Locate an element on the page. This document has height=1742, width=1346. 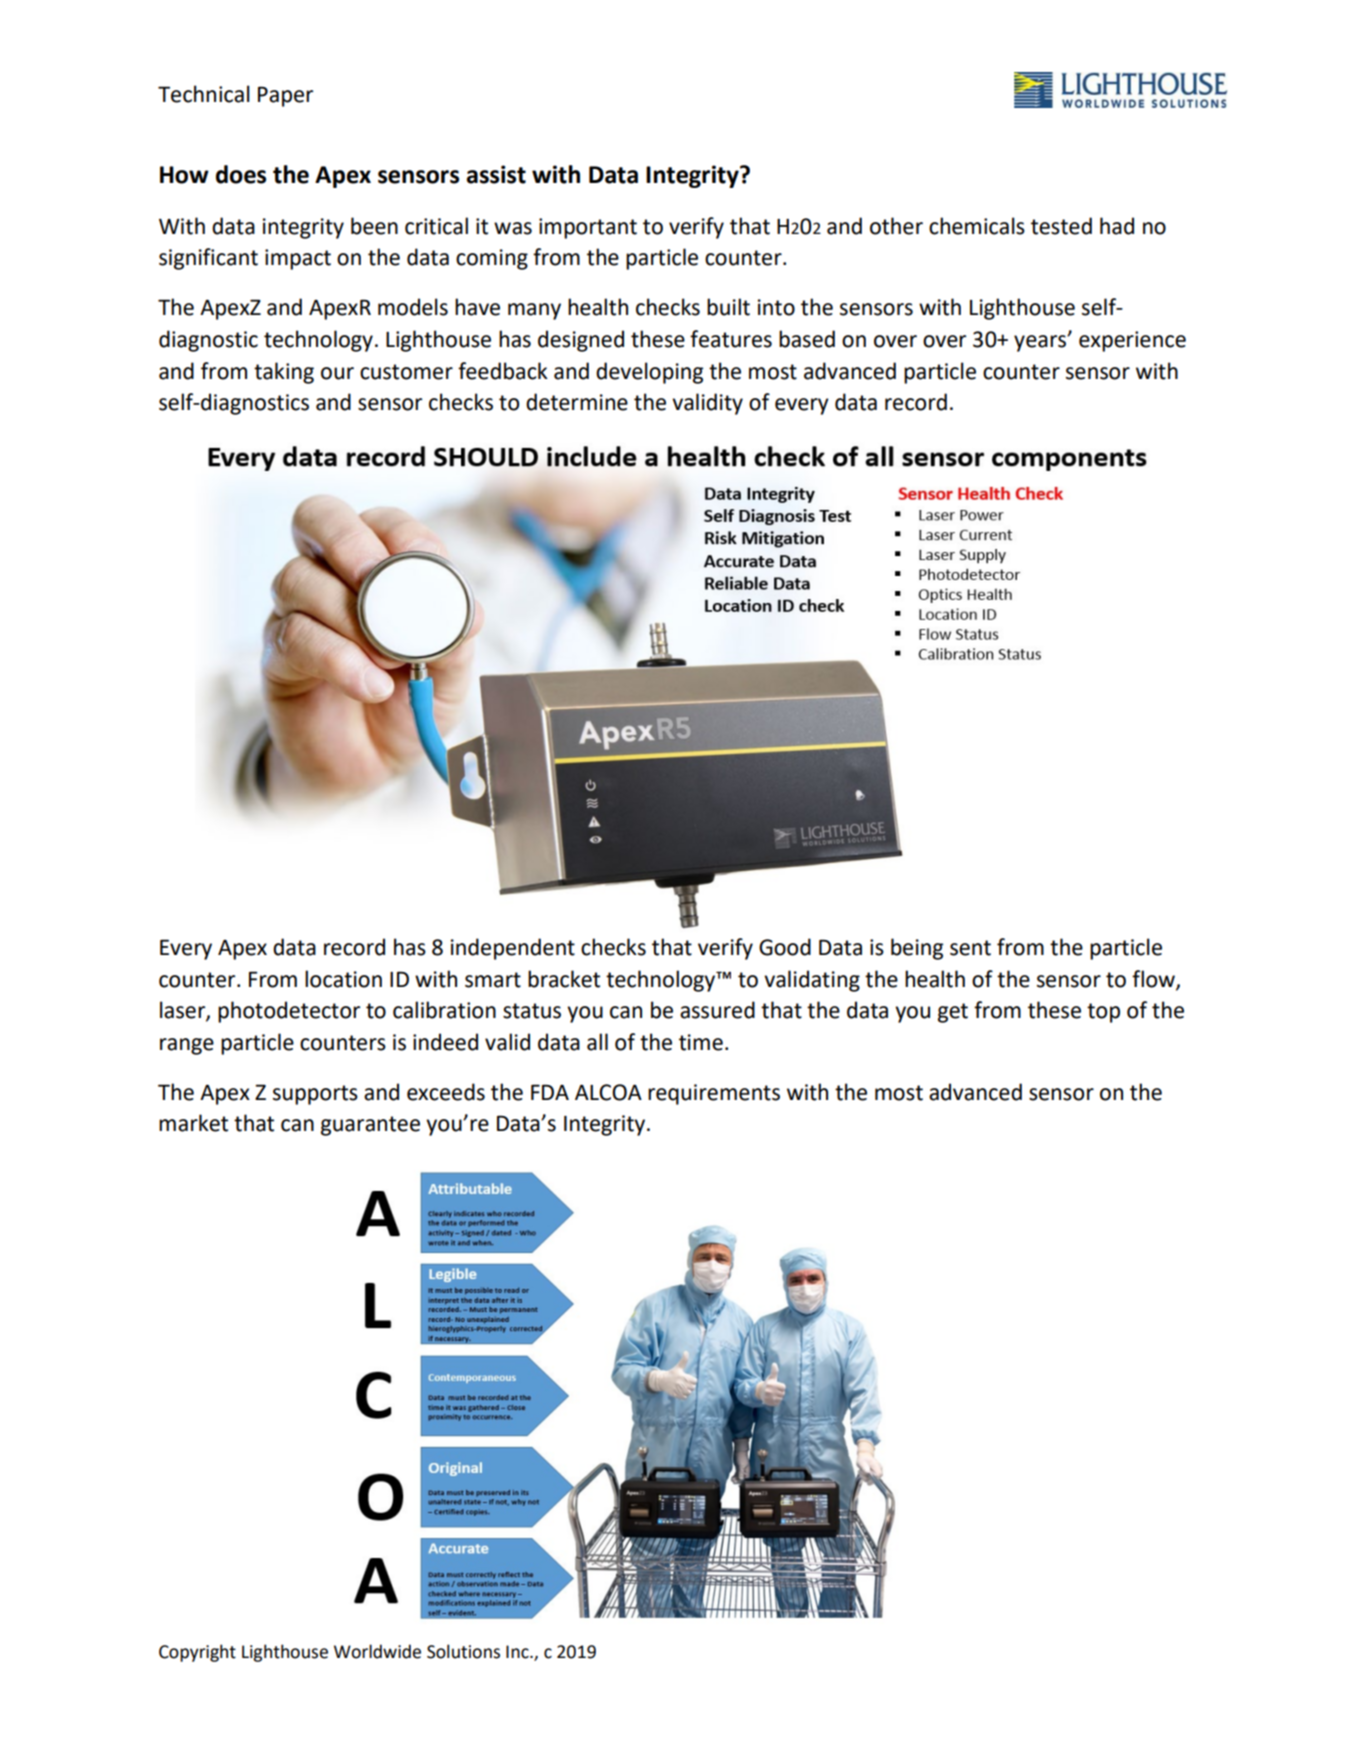
sent is located at coordinates (970, 948).
